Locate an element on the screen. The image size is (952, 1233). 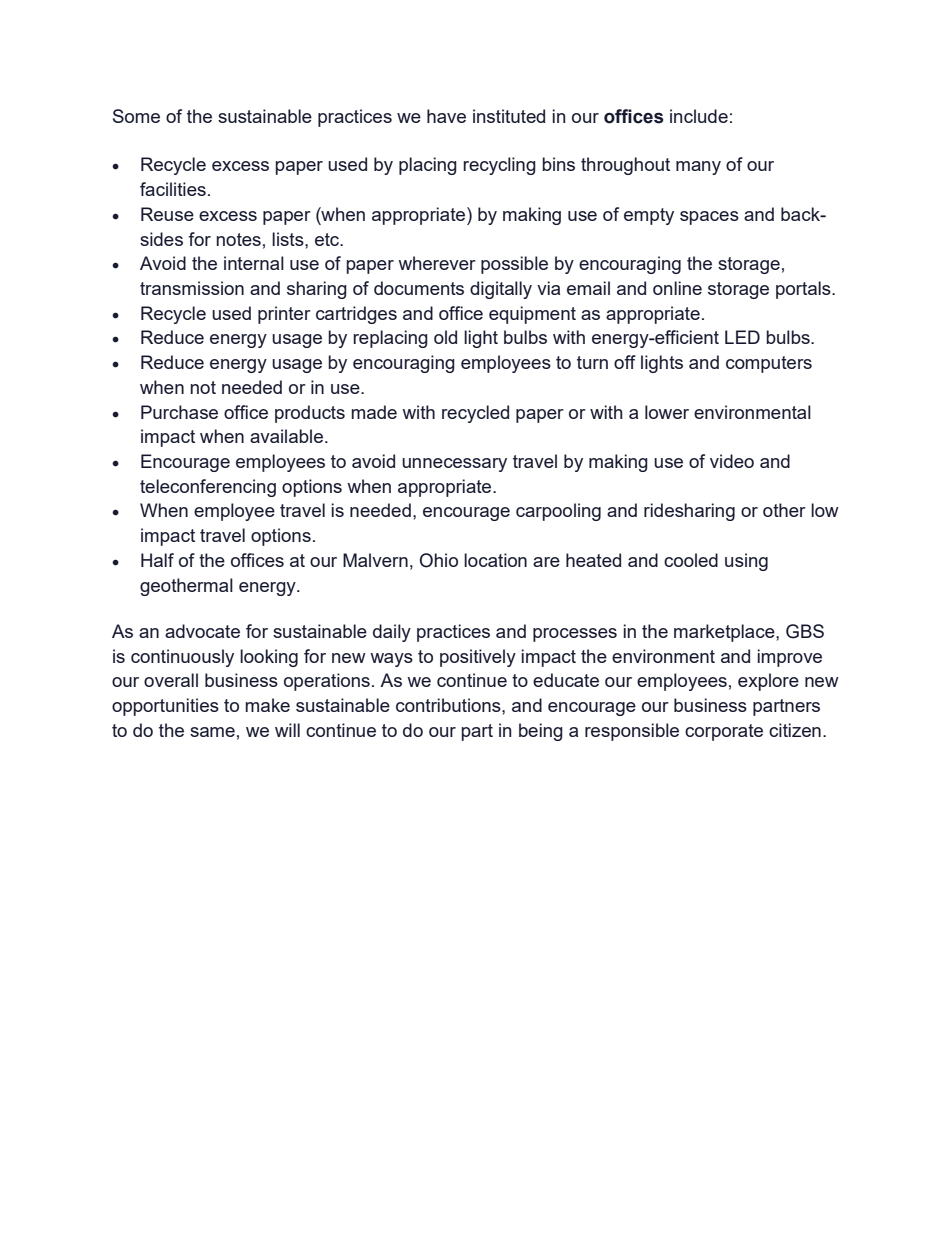
Some is located at coordinates (136, 116).
